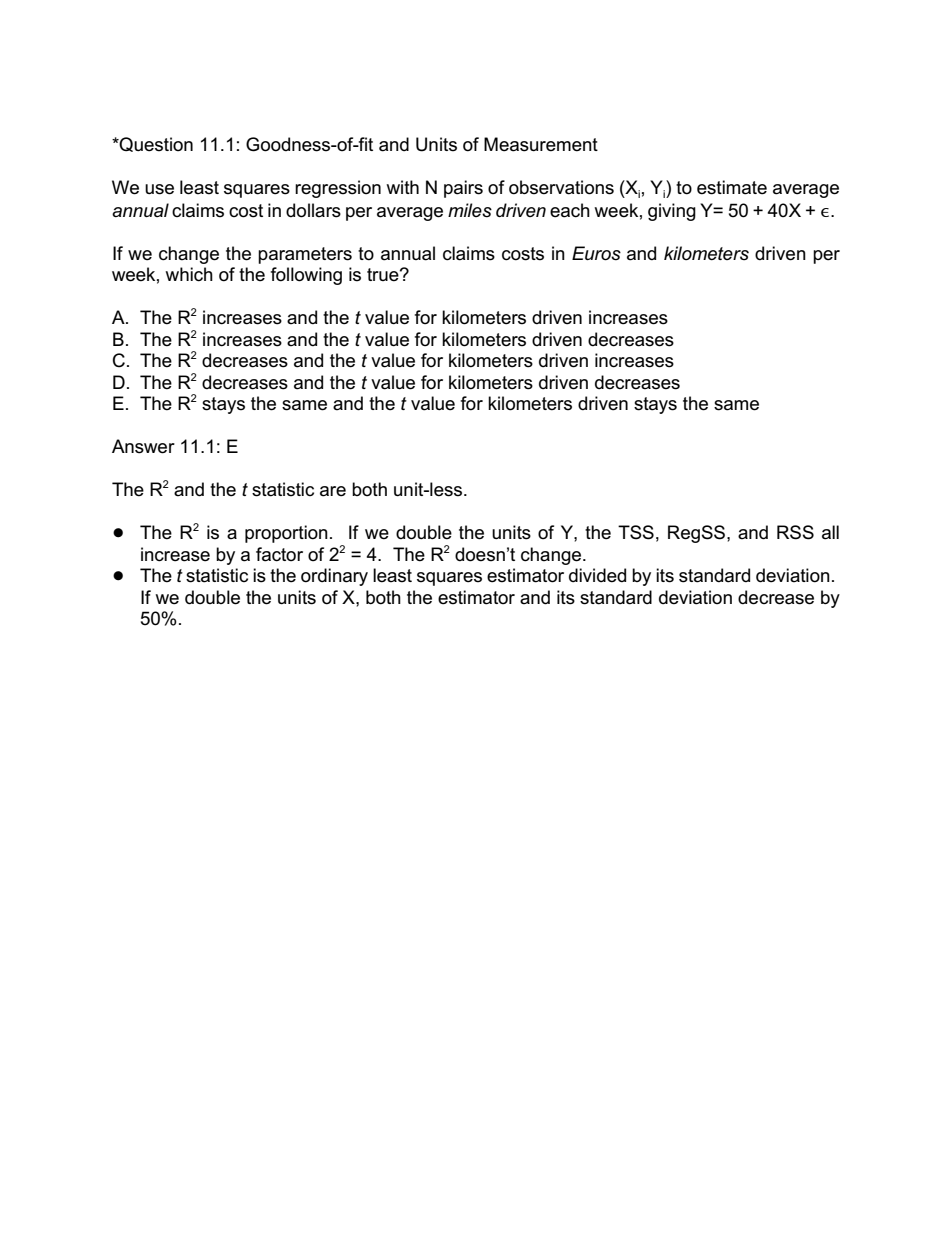 The width and height of the screenshot is (952, 1233). Describe the element at coordinates (279, 554) in the screenshot. I see `factor` at that location.
